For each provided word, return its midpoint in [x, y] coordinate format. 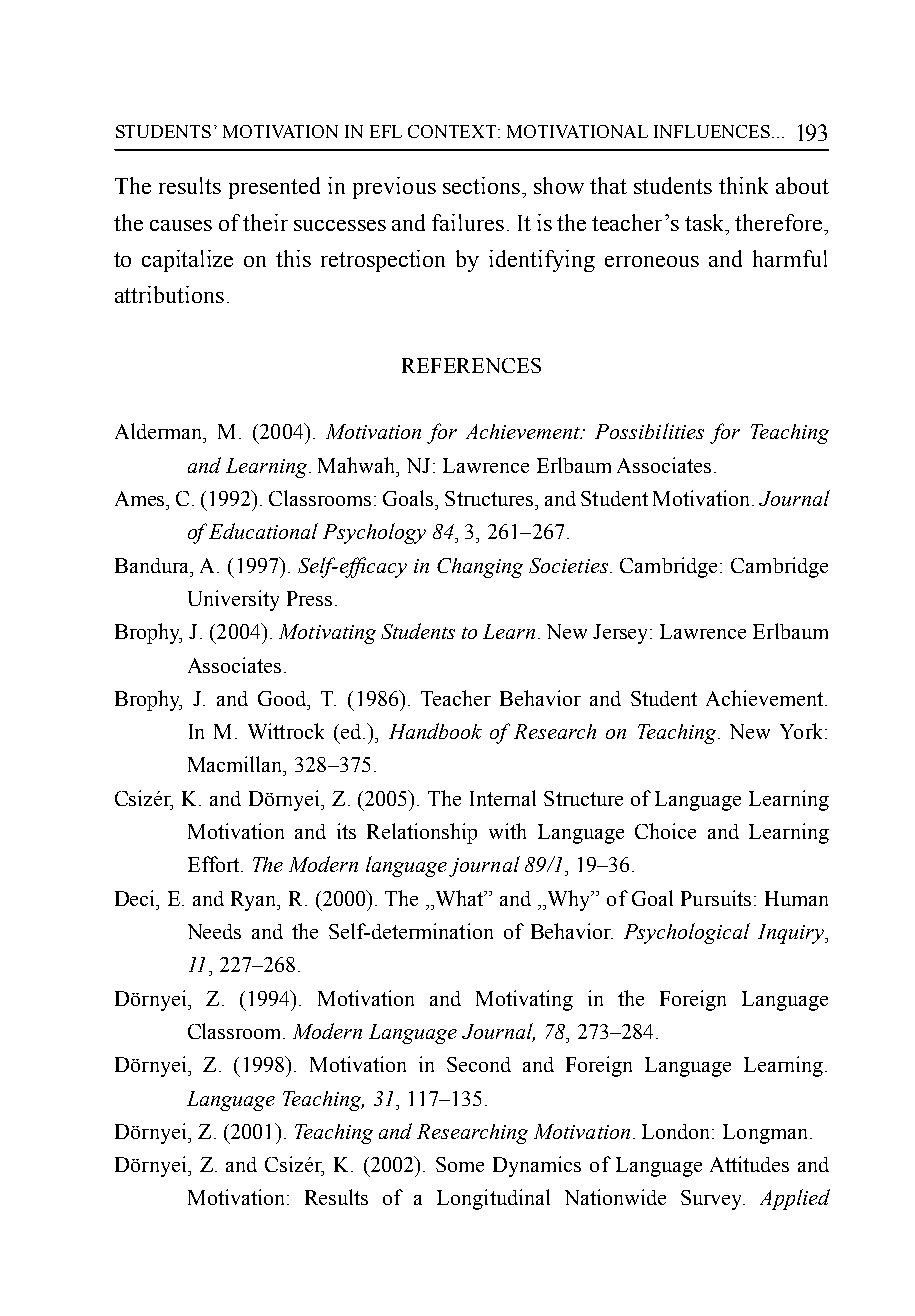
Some [460, 1164]
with [507, 831]
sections [481, 185]
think [743, 185]
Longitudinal [493, 1199]
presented [274, 188]
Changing [480, 568]
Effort [215, 864]
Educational [263, 531]
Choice [665, 831]
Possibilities [649, 431]
